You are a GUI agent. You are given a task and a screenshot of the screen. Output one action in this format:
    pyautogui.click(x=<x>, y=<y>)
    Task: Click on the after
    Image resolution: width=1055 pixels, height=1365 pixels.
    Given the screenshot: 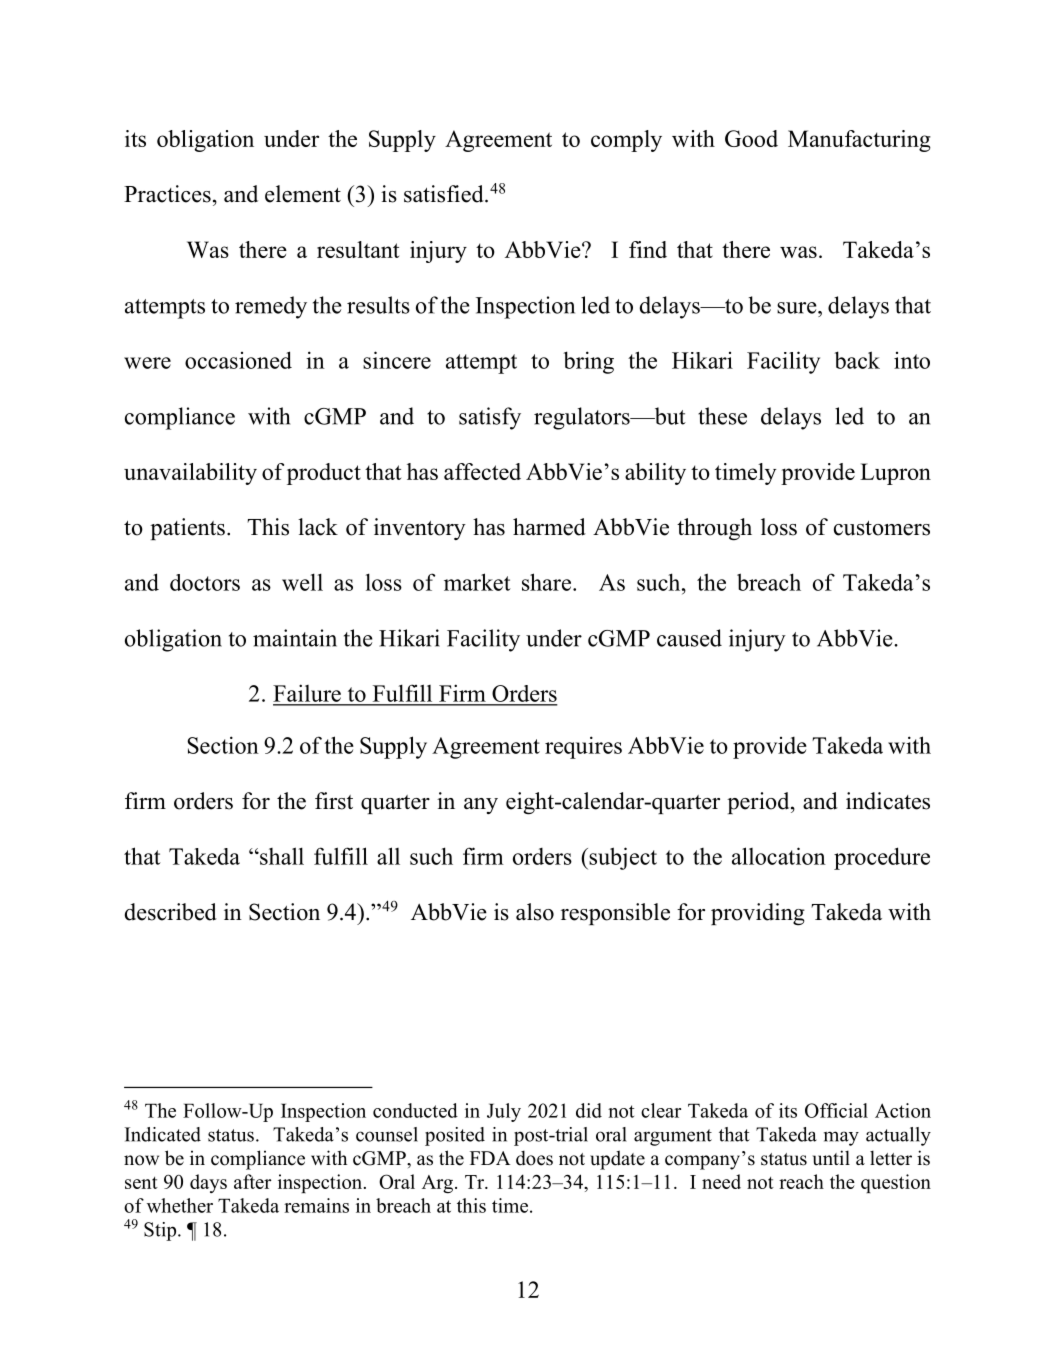 What is the action you would take?
    pyautogui.click(x=253, y=1181)
